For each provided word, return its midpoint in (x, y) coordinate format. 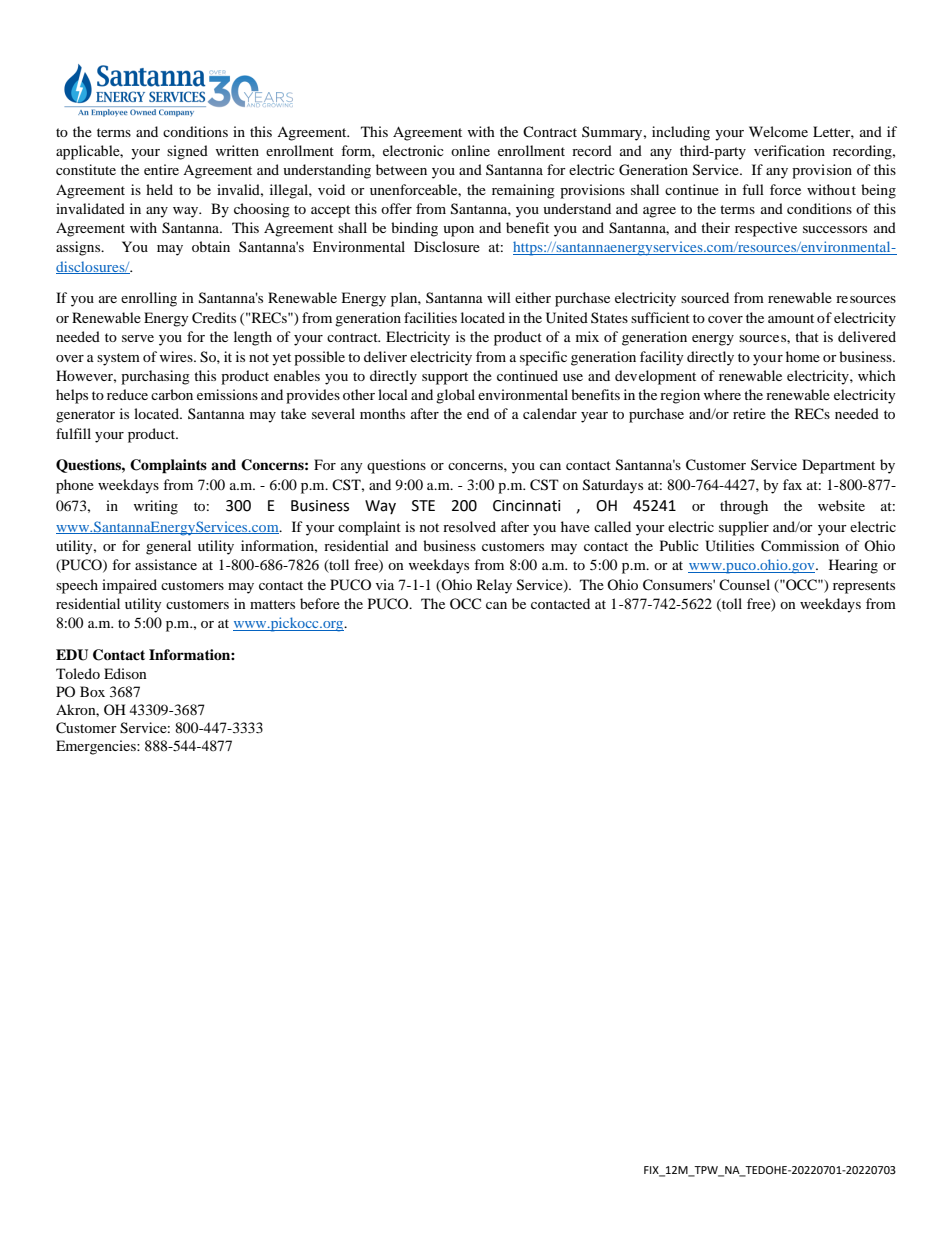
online (470, 150)
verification (789, 150)
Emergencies (97, 747)
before (320, 603)
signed (187, 152)
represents (864, 587)
